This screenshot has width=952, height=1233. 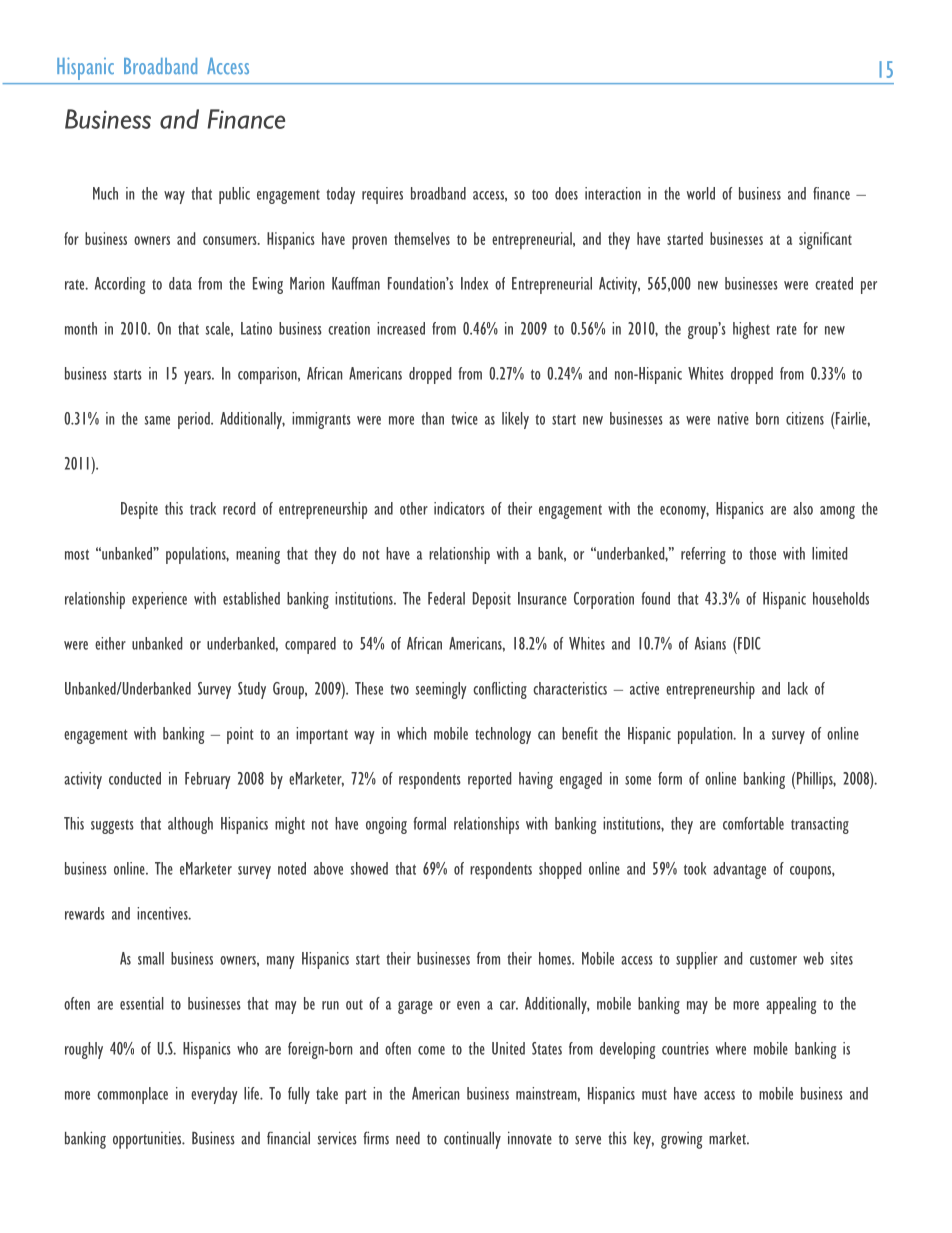 What do you see at coordinates (748, 643) in the screenshot?
I see `FDIC` at bounding box center [748, 643].
